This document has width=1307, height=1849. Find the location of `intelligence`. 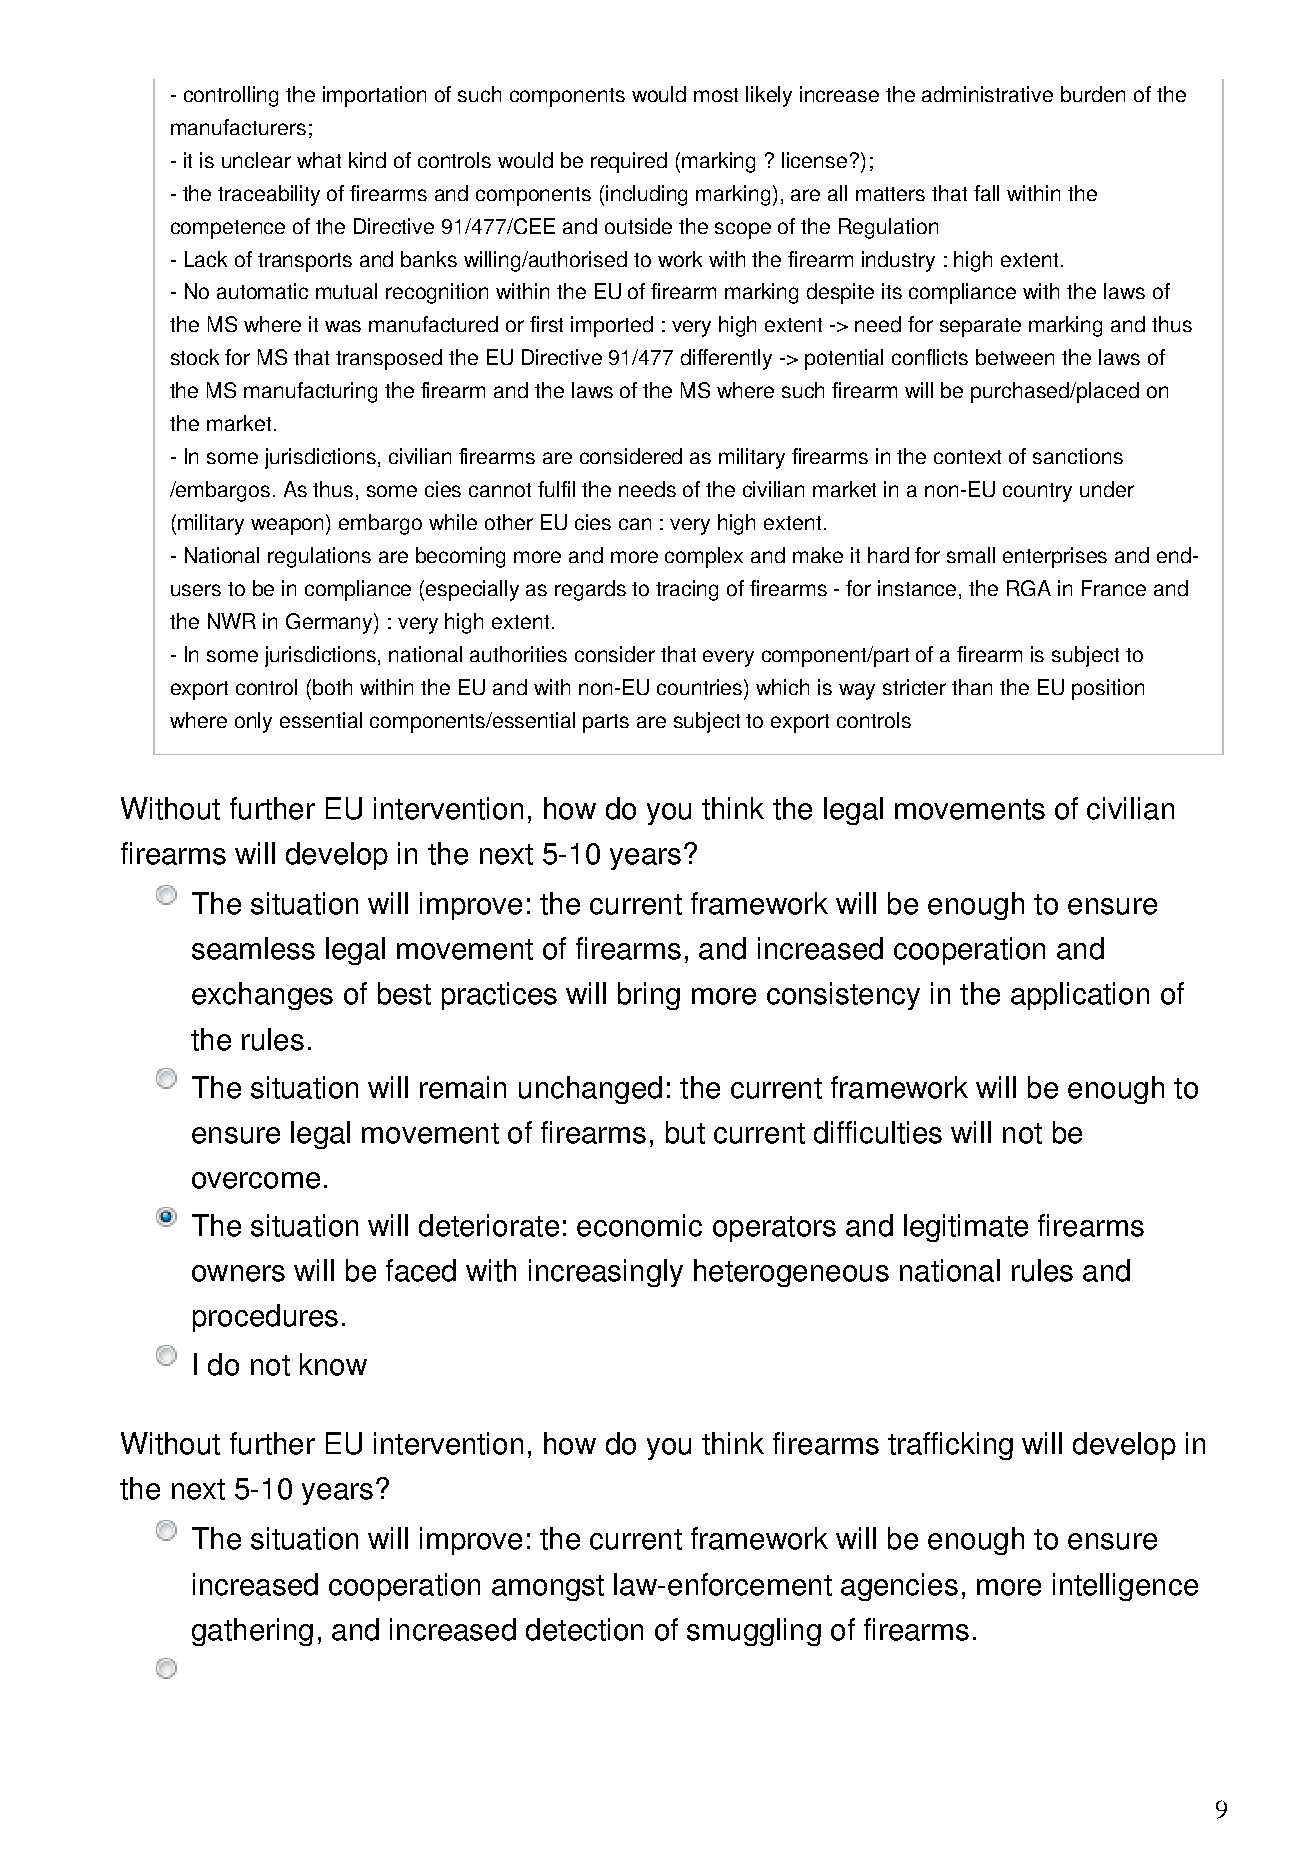

intelligence is located at coordinates (1125, 1587).
